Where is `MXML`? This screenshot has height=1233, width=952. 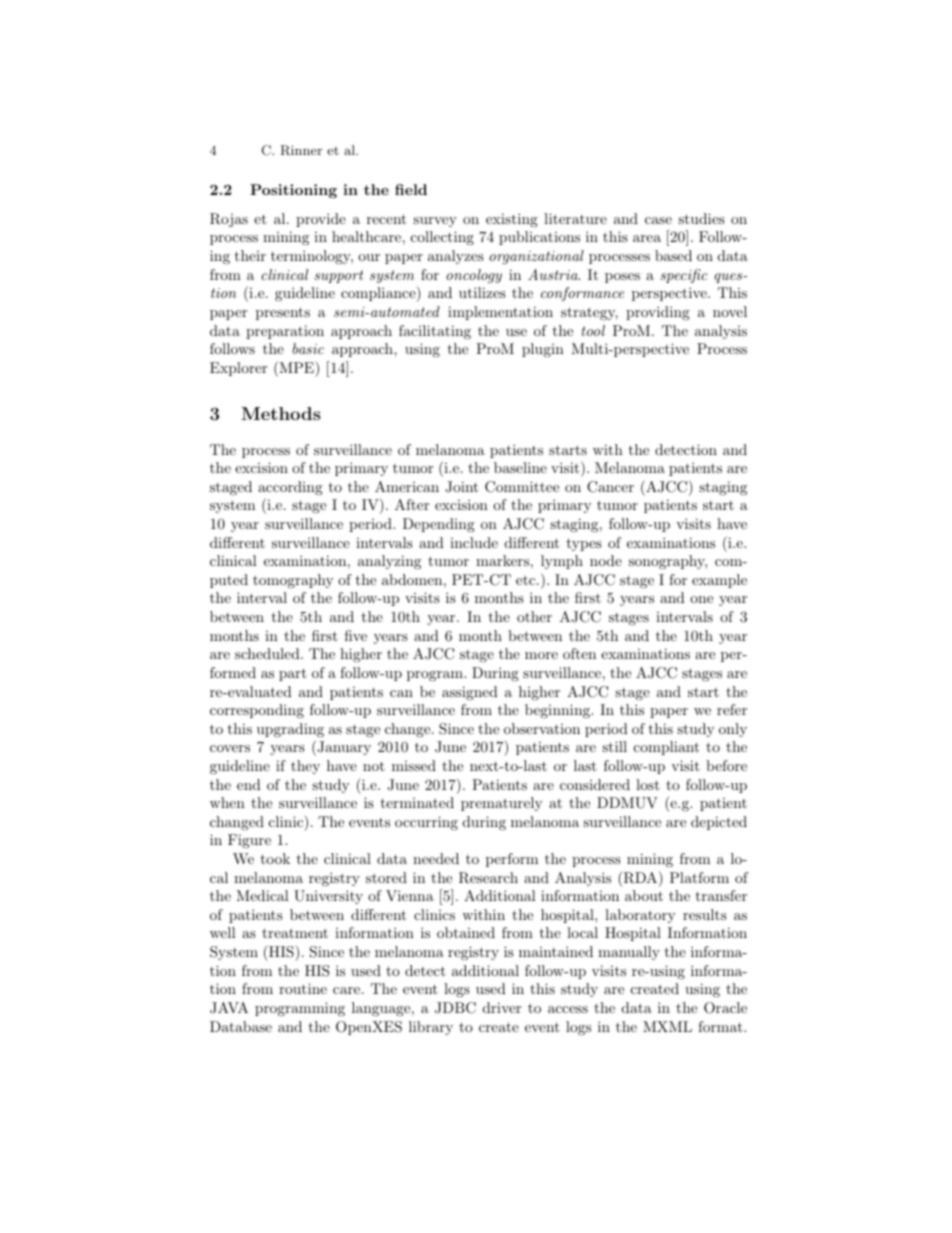
MXML is located at coordinates (667, 1026).
